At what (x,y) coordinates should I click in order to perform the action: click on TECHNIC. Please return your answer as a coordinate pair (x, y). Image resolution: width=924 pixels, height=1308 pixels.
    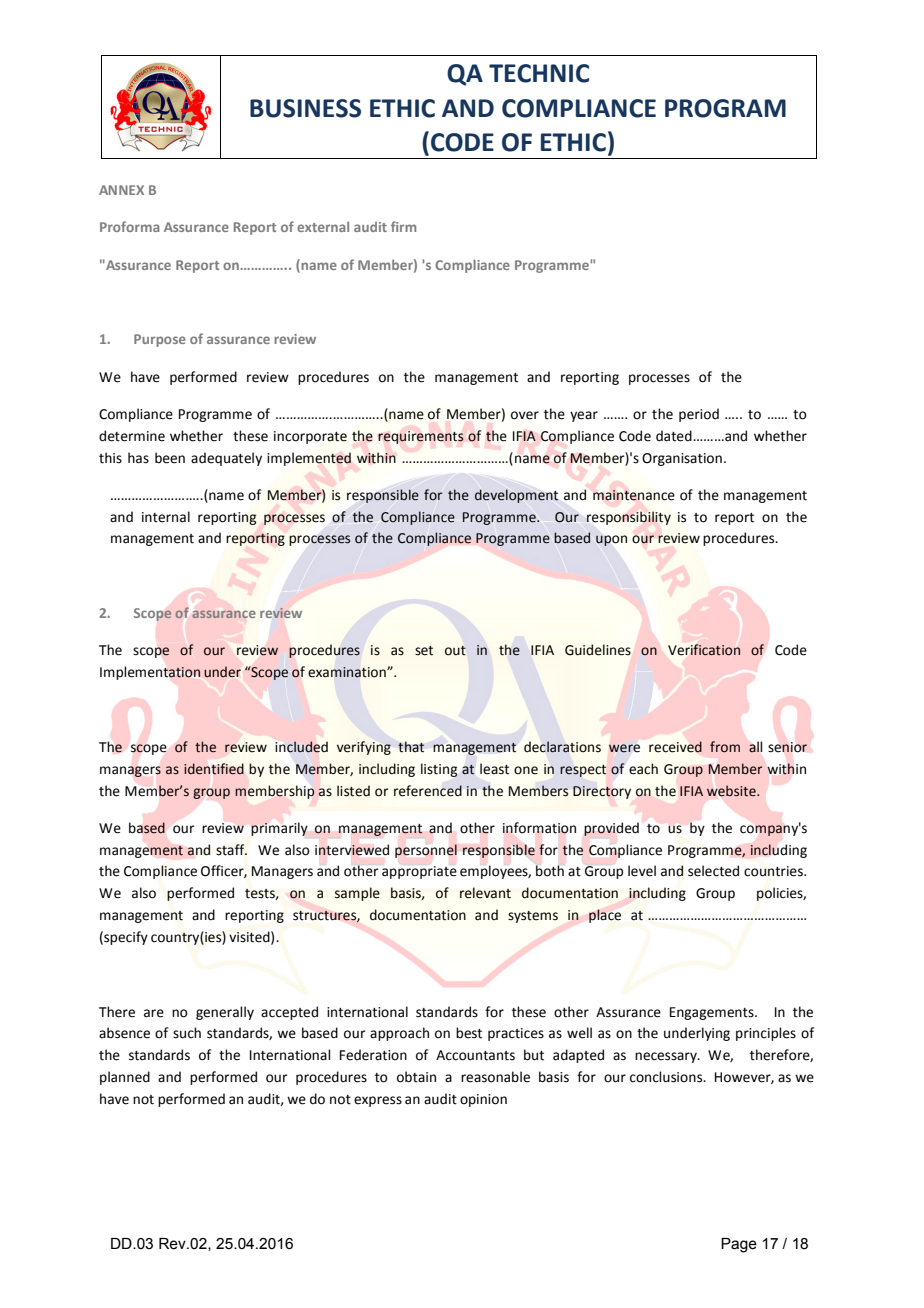
    Looking at the image, I should click on (539, 73).
